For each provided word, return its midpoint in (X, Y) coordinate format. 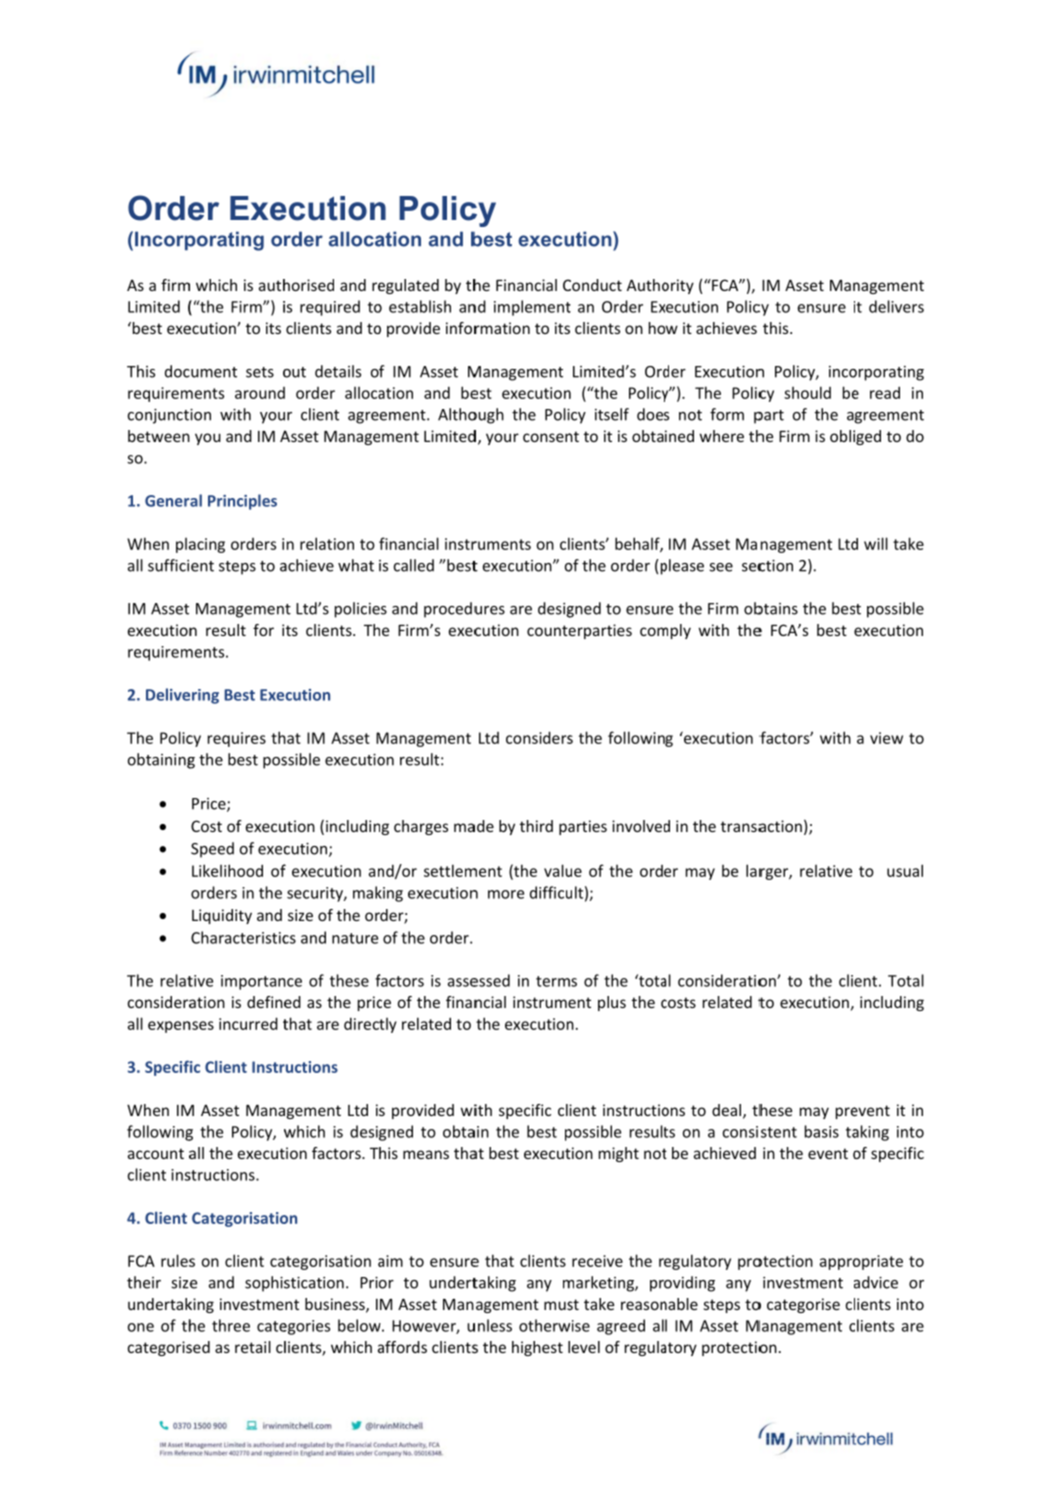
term (554, 981)
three (231, 1325)
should (807, 392)
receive (597, 1261)
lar (756, 871)
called (414, 565)
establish (420, 306)
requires (237, 739)
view (886, 738)
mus (559, 1306)
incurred (248, 1023)
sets (260, 372)
